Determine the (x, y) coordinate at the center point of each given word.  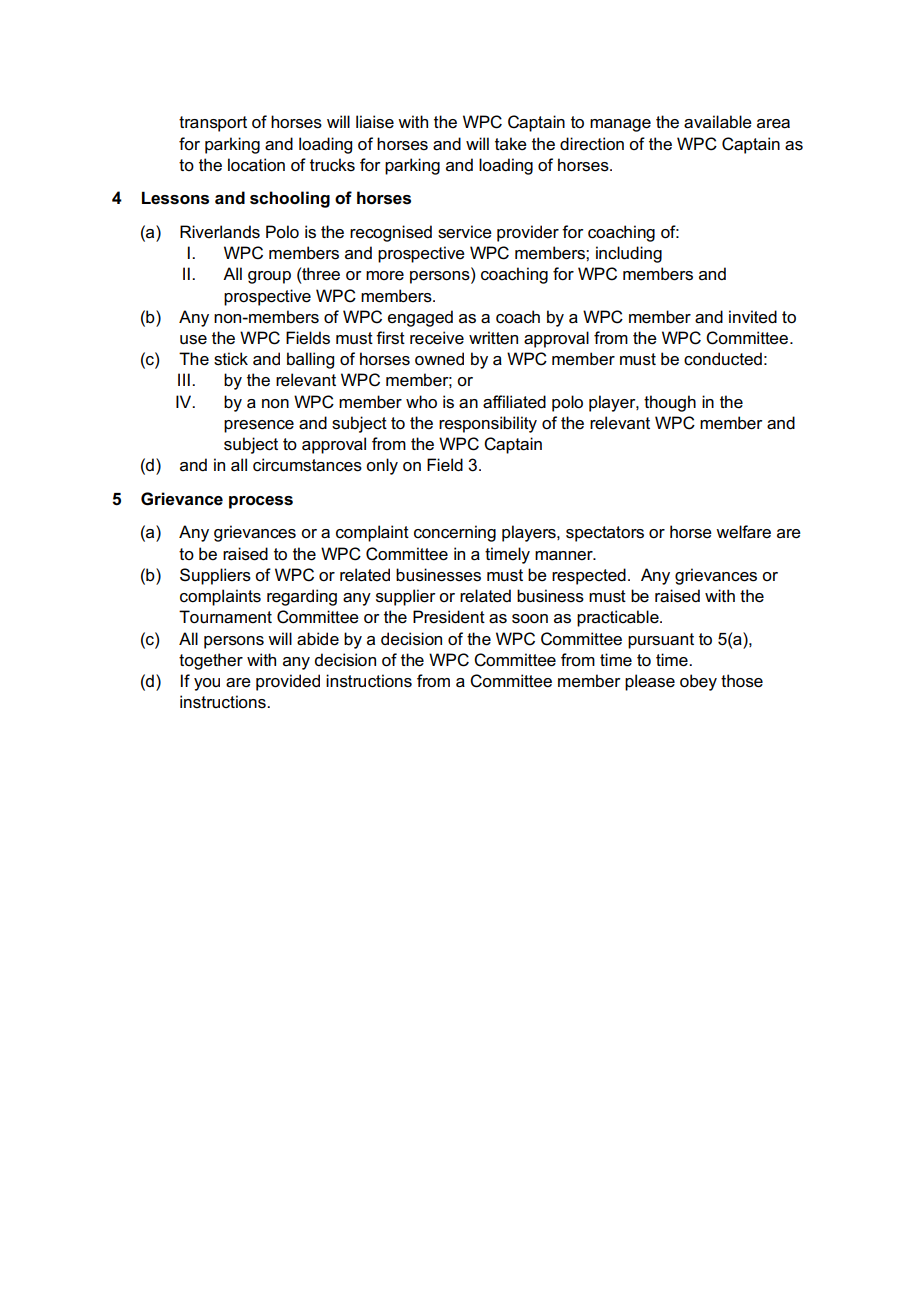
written (493, 338)
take (511, 144)
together (211, 661)
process (261, 502)
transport (213, 124)
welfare (743, 532)
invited (753, 317)
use (193, 340)
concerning (455, 533)
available (718, 122)
